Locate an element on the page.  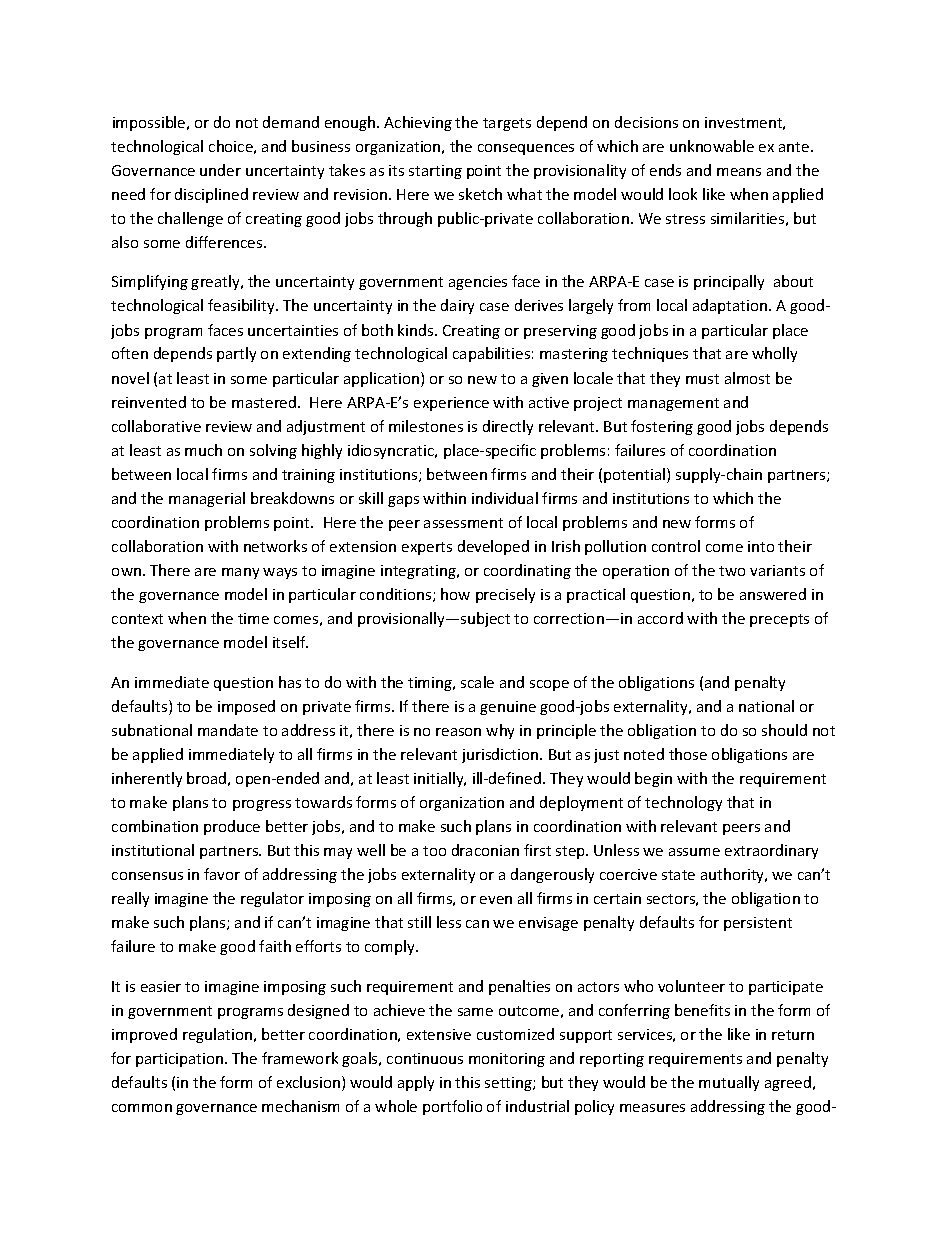
unknowable is located at coordinates (712, 146).
